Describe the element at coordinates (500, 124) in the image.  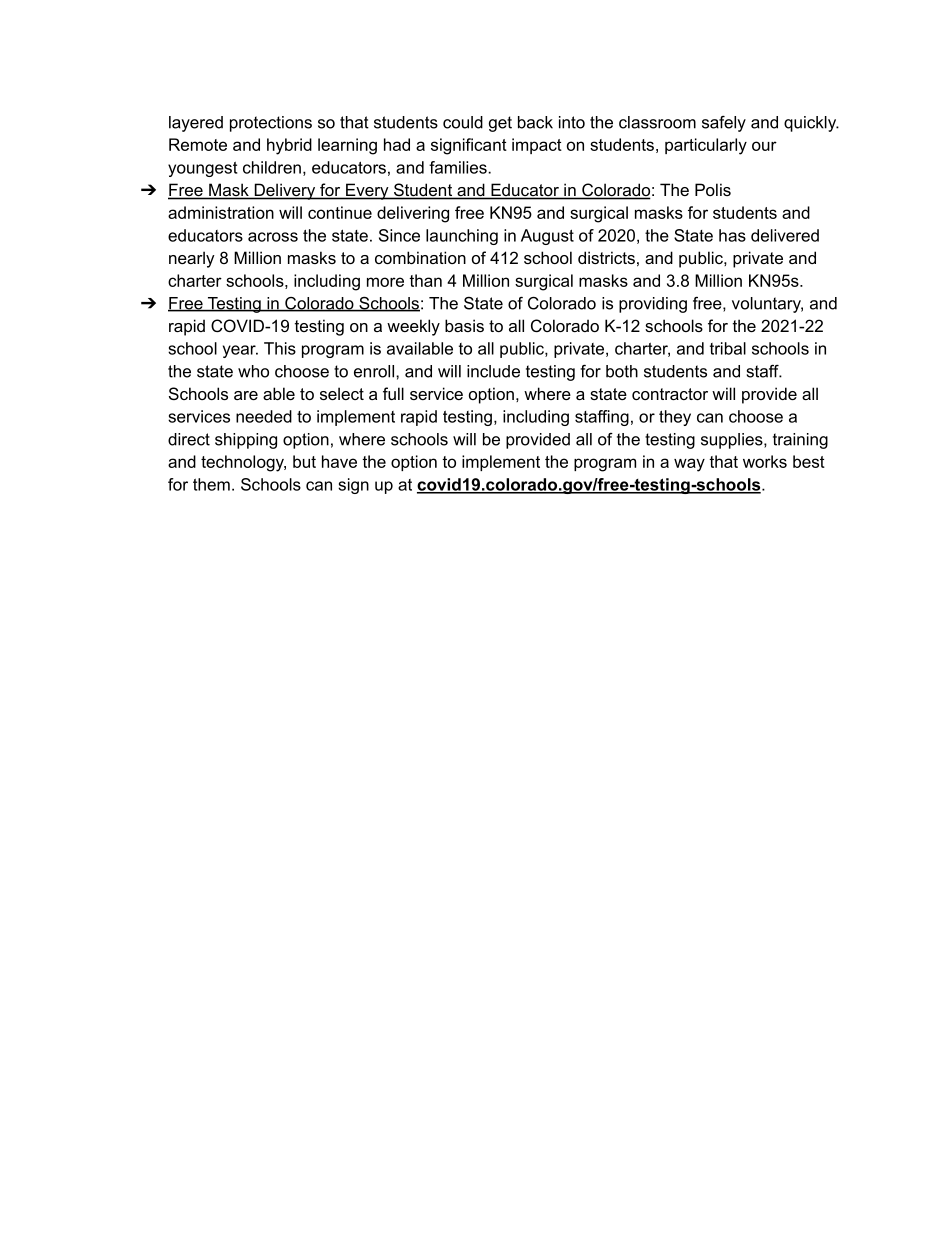
I see `get` at that location.
